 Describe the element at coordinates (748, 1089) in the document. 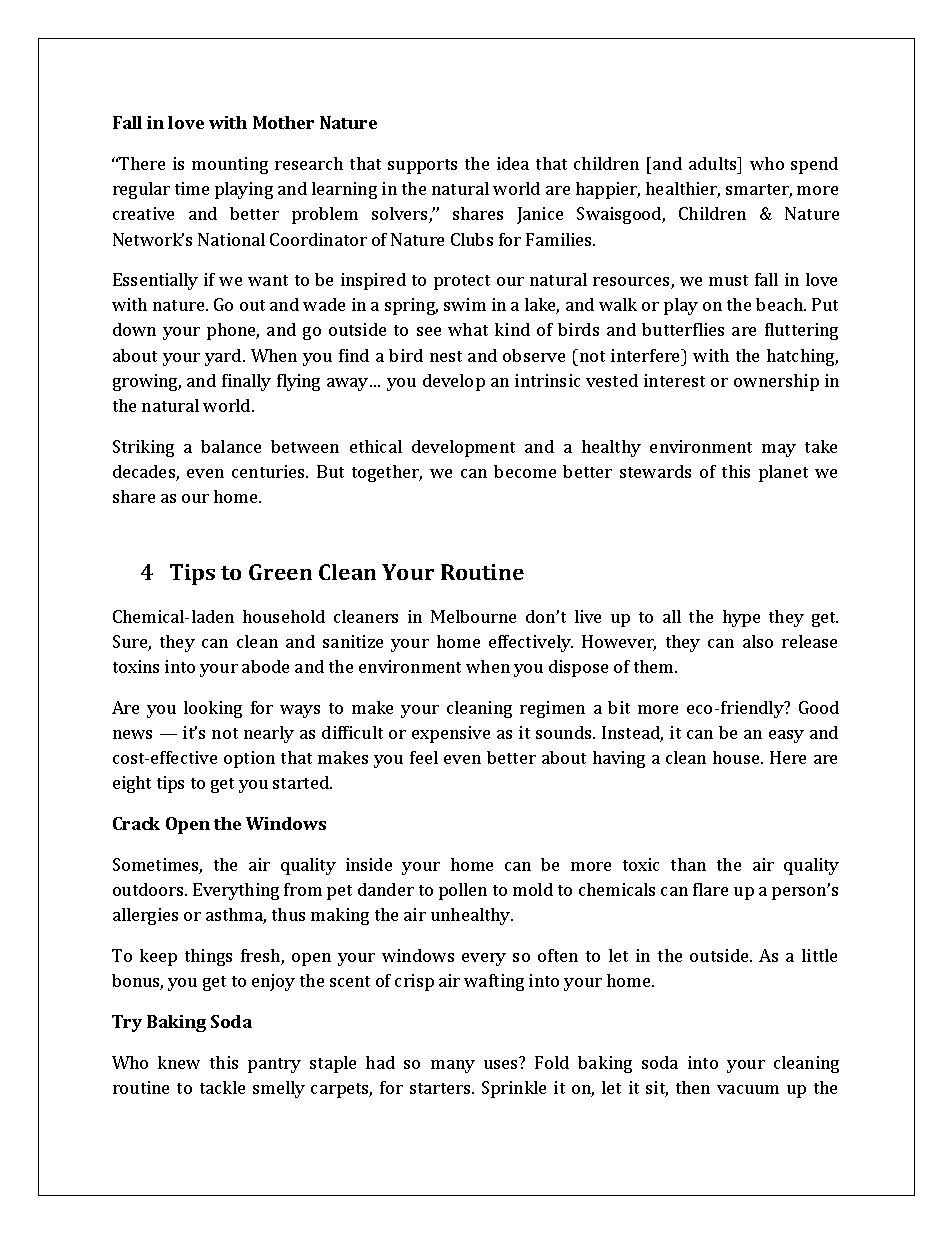

I see `vacuum` at that location.
